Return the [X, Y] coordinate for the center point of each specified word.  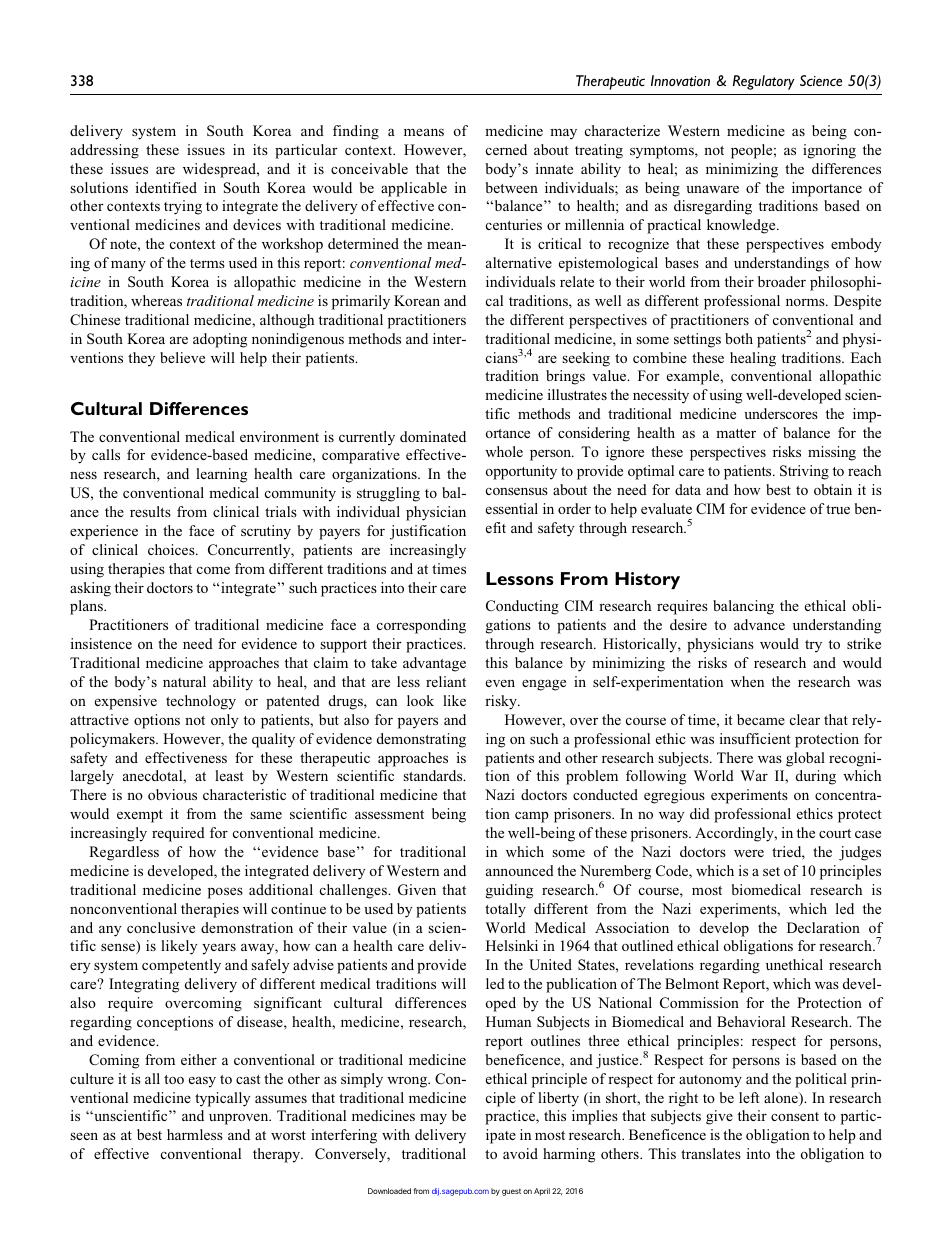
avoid [520, 1153]
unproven [240, 1119]
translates [711, 1153]
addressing [104, 151]
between [512, 187]
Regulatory [764, 82]
